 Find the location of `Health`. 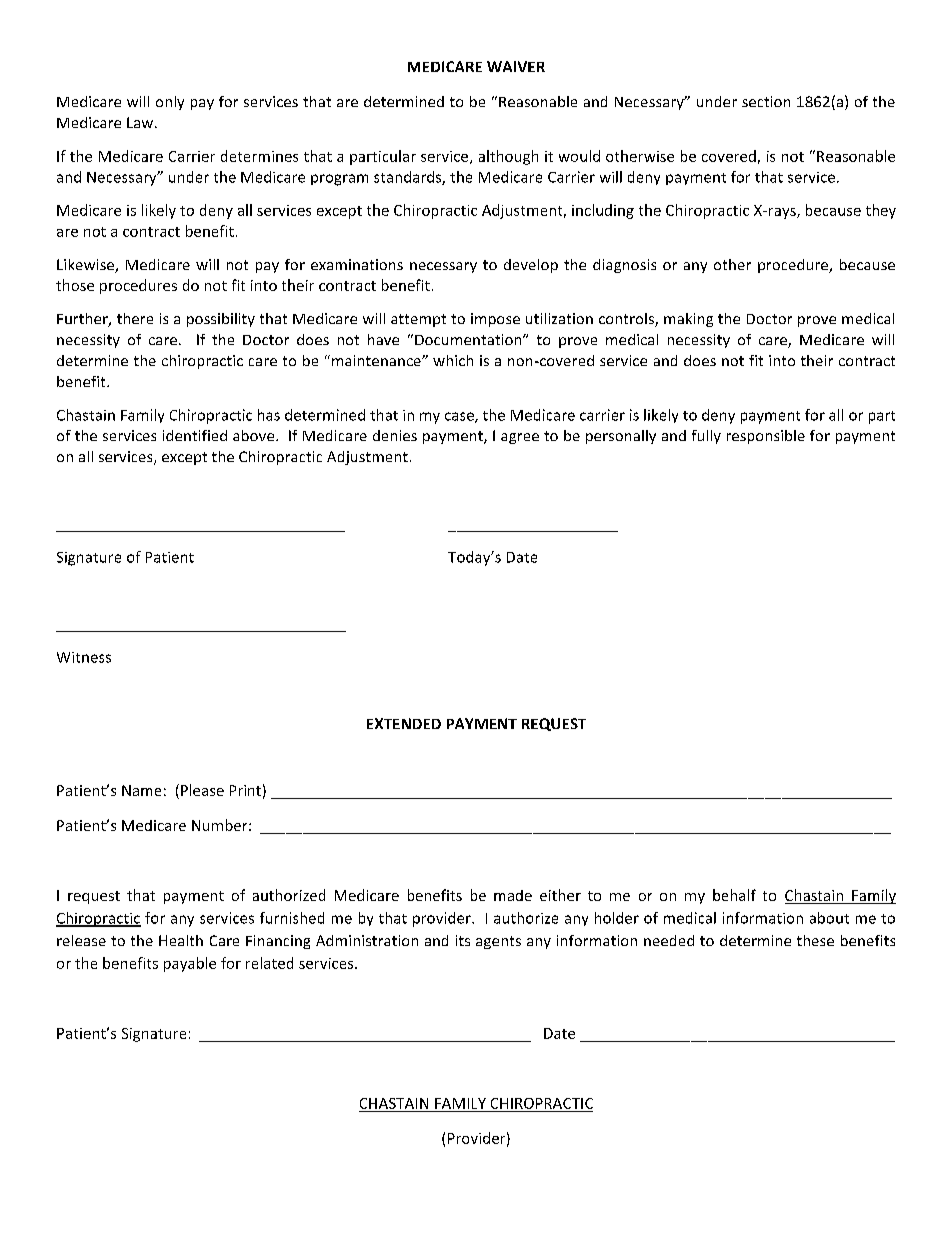

Health is located at coordinates (181, 940).
